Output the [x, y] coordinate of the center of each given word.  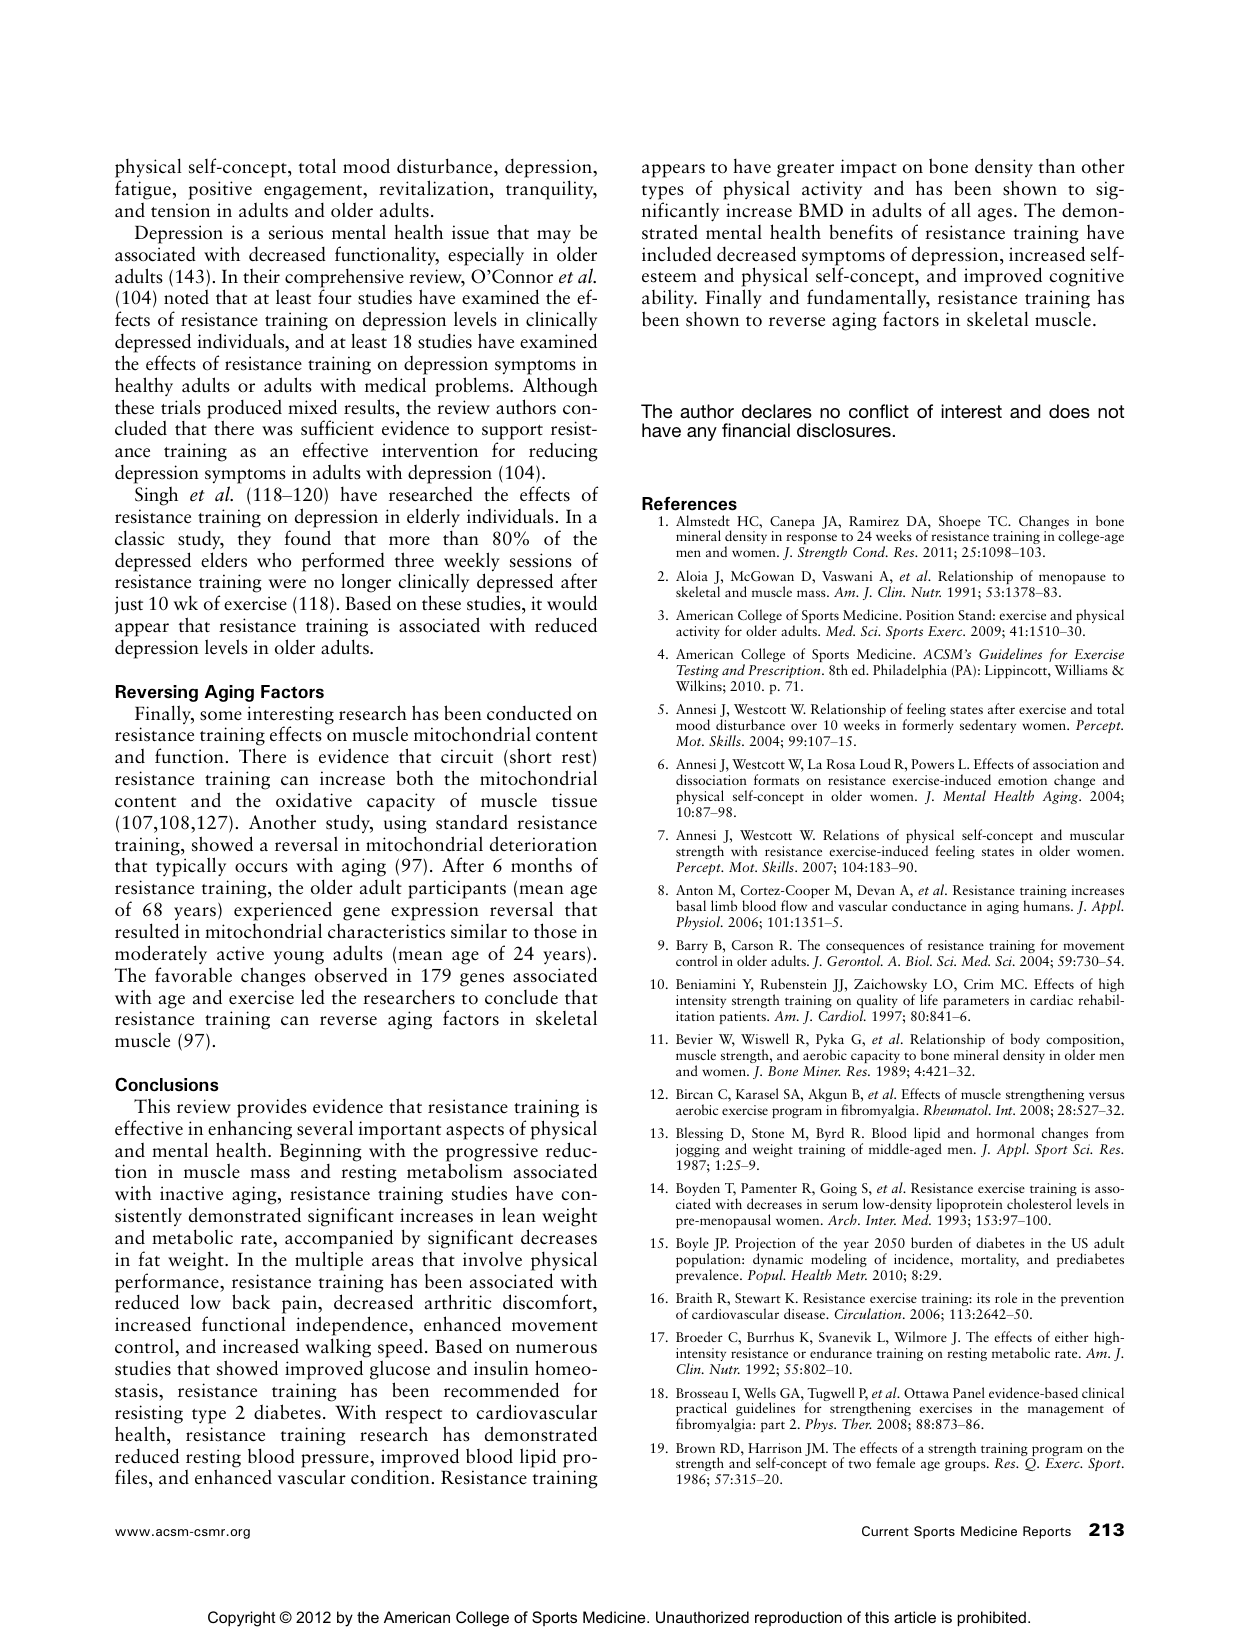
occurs [261, 868]
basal [691, 905]
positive [220, 190]
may [554, 236]
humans [1047, 905]
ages [995, 215]
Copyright [242, 1619]
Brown [695, 1448]
